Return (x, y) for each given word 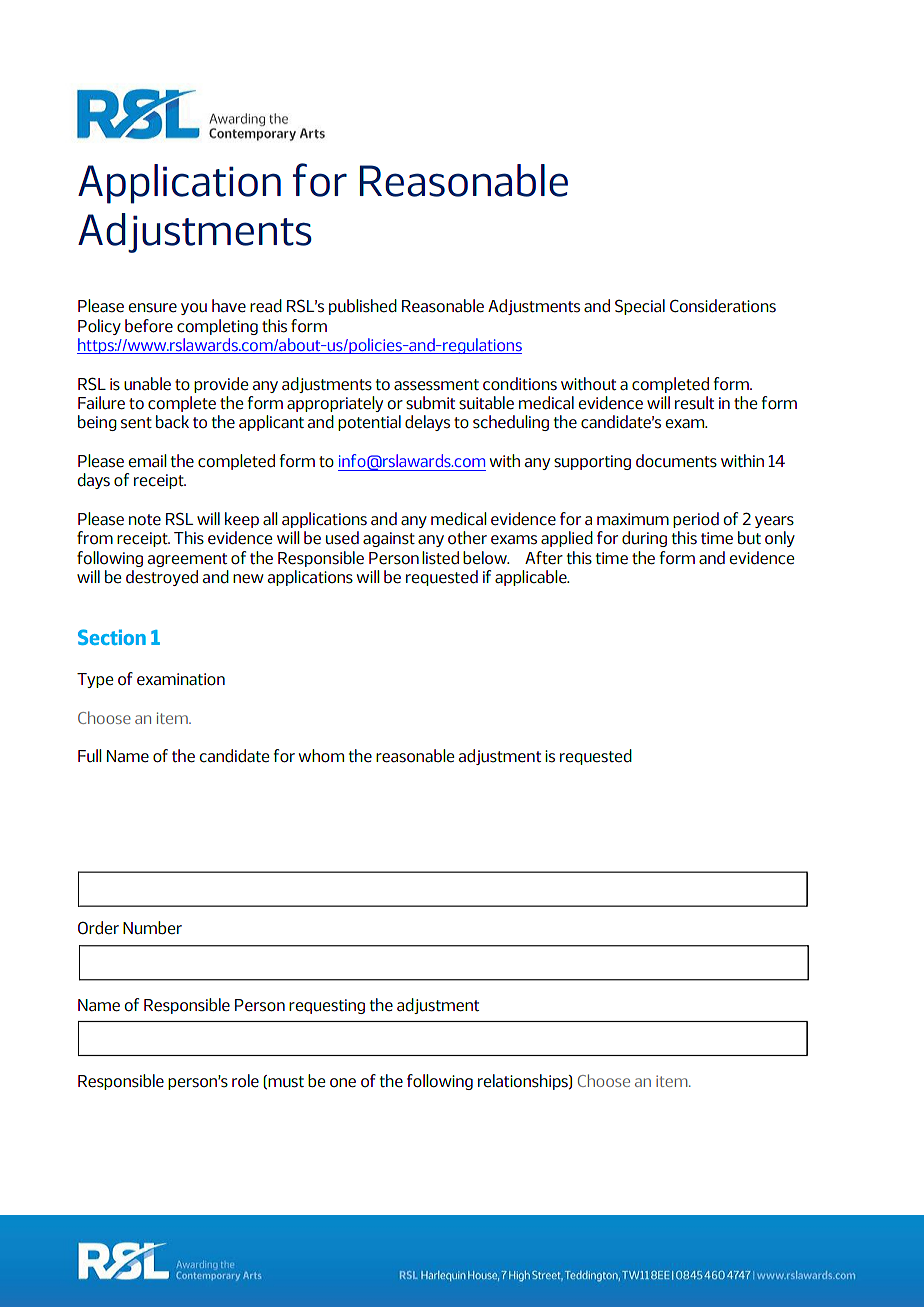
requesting (327, 1006)
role (245, 1081)
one (343, 1083)
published (363, 307)
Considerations (723, 306)
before (149, 326)
